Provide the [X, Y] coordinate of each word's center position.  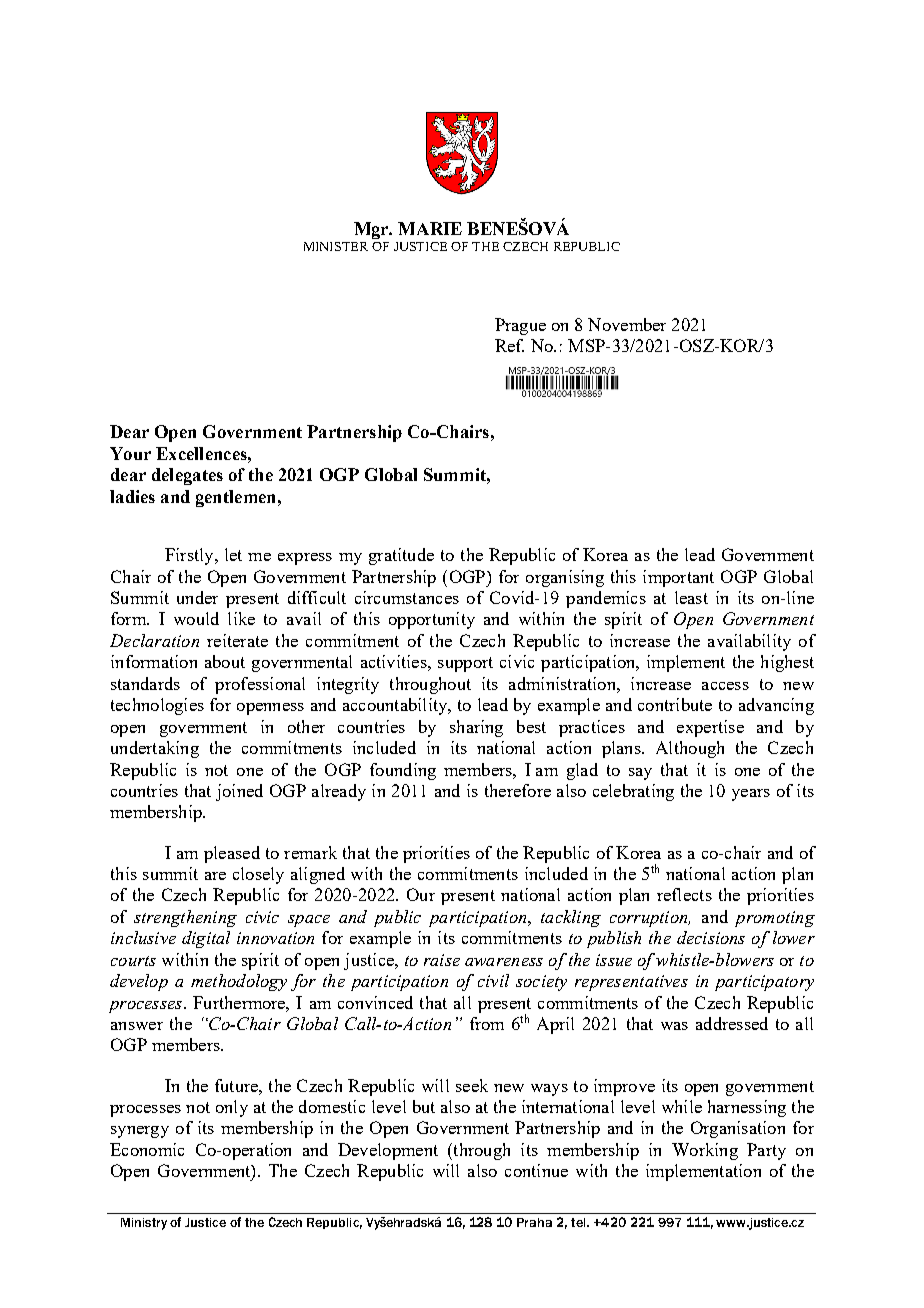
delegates [187, 476]
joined [239, 792]
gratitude [401, 556]
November [627, 324]
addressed [732, 1023]
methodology [239, 982]
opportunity [432, 620]
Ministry [144, 1224]
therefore [518, 790]
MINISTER [336, 246]
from [487, 1023]
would [196, 618]
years [751, 795]
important [678, 578]
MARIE [430, 228]
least [691, 597]
